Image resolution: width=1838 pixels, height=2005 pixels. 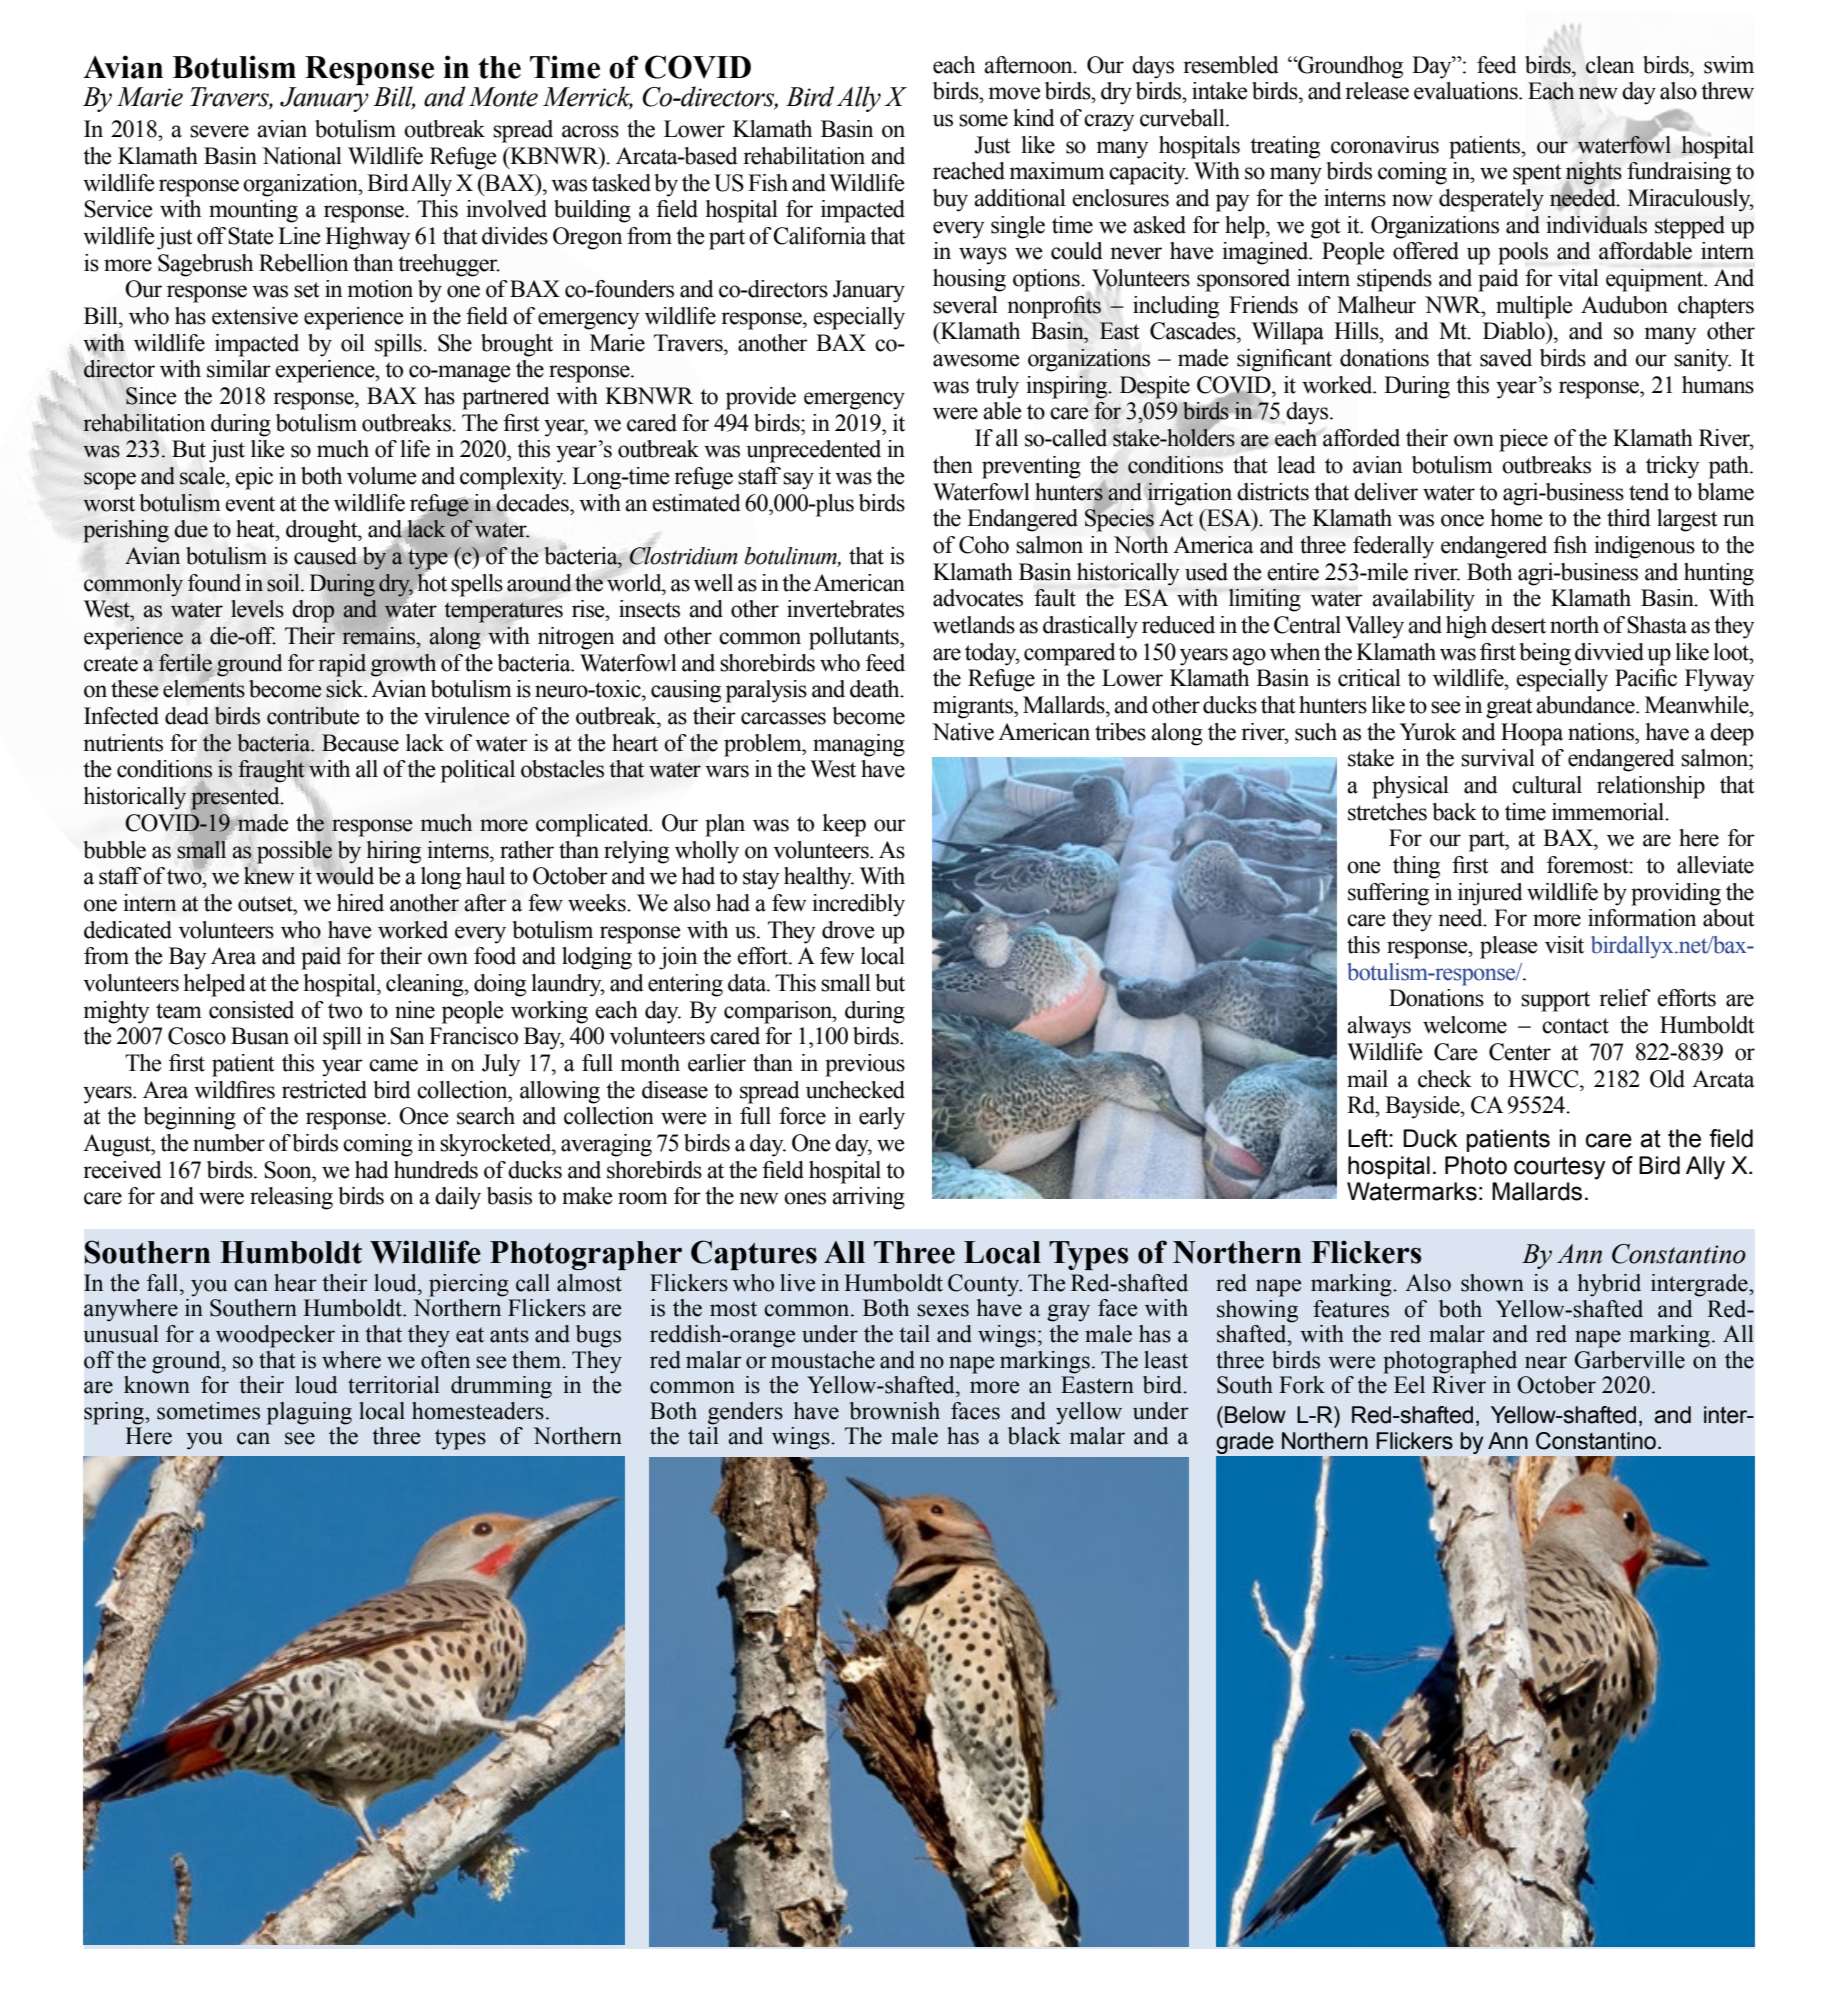 I want to click on truly, so click(x=997, y=387).
